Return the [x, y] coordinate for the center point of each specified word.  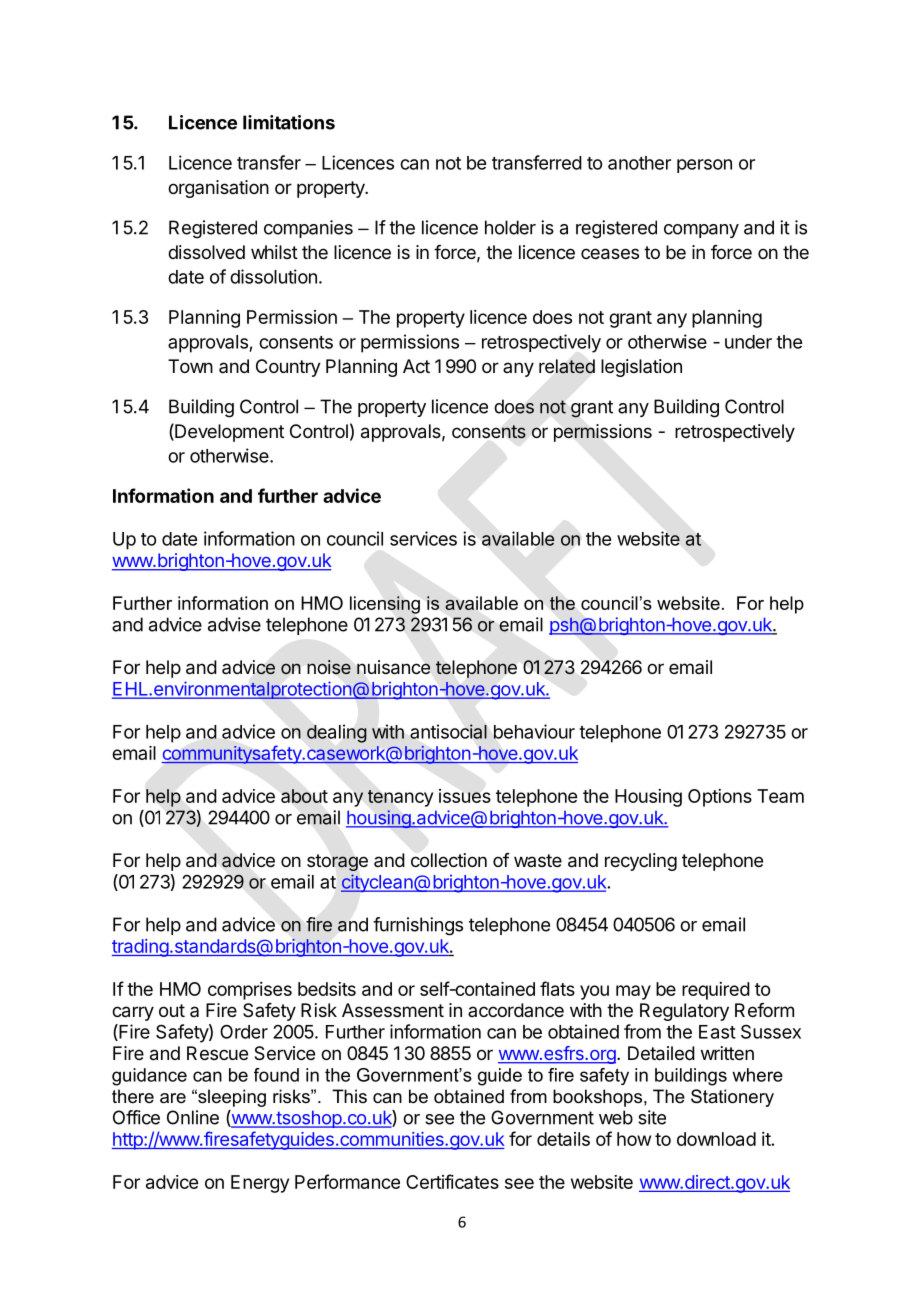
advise [234, 624]
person [704, 166]
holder [510, 227]
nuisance [393, 667]
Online [193, 1117]
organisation [218, 189]
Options [720, 798]
